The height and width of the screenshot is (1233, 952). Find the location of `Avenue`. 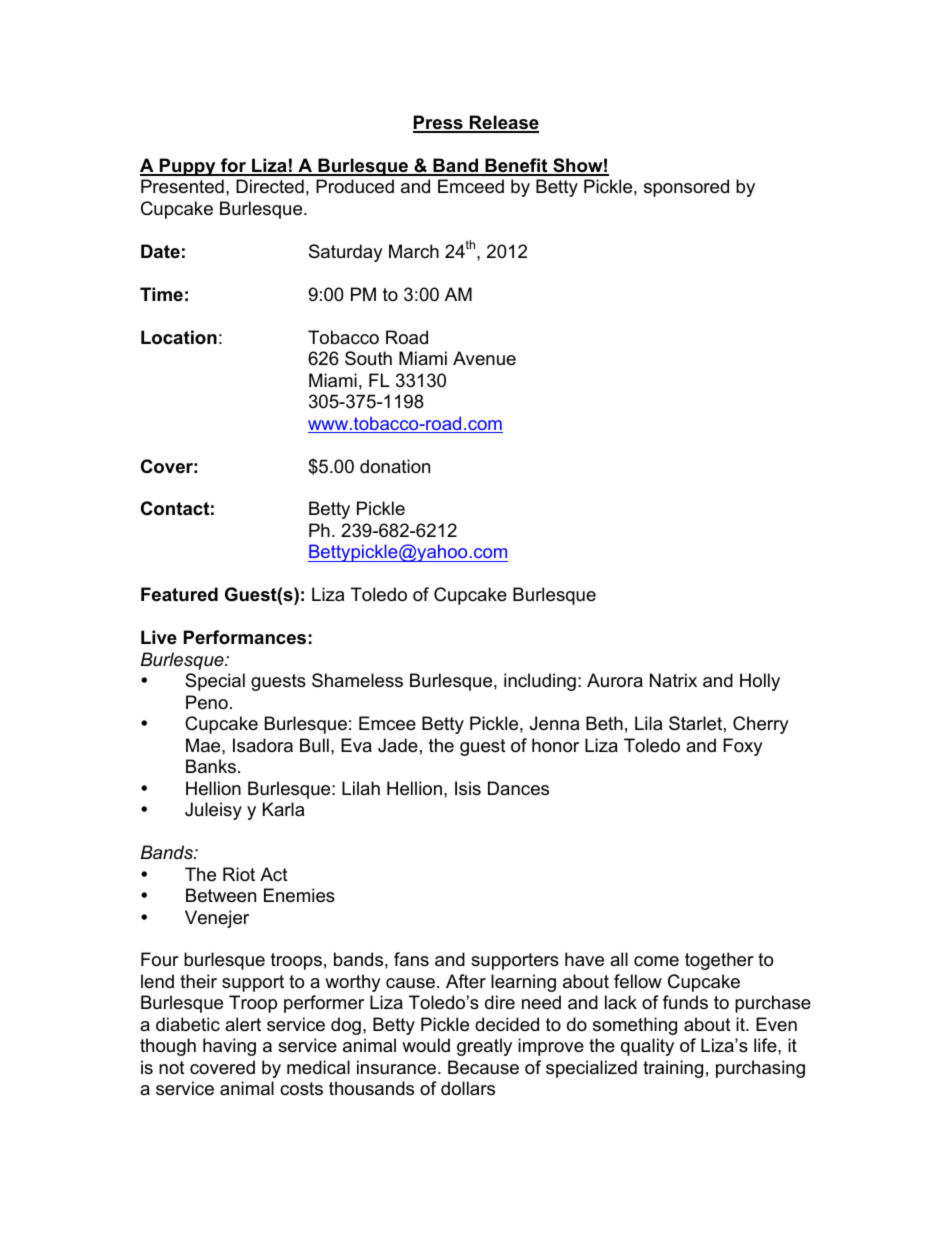

Avenue is located at coordinates (484, 358).
